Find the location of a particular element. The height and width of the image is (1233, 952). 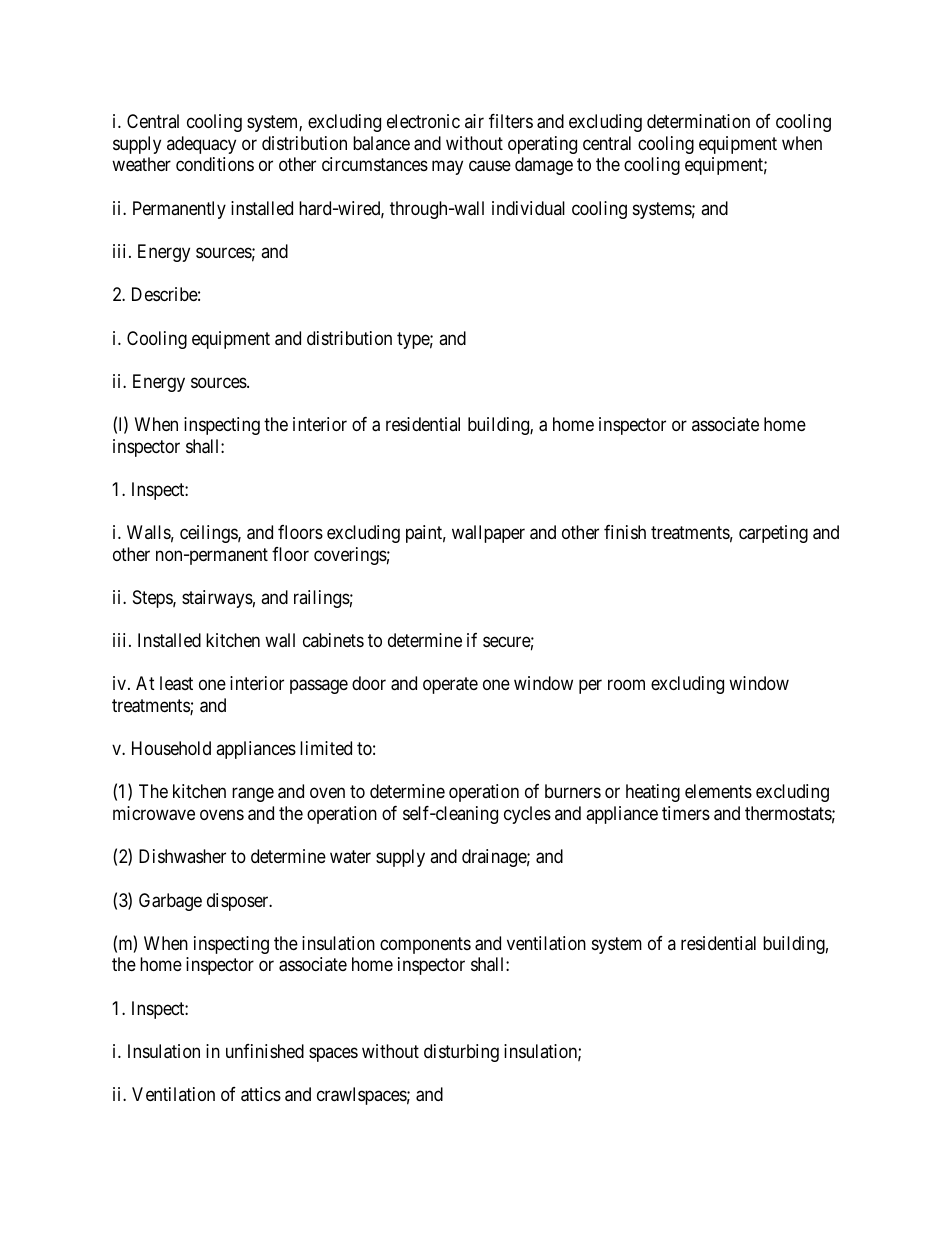

operate is located at coordinates (450, 686).
